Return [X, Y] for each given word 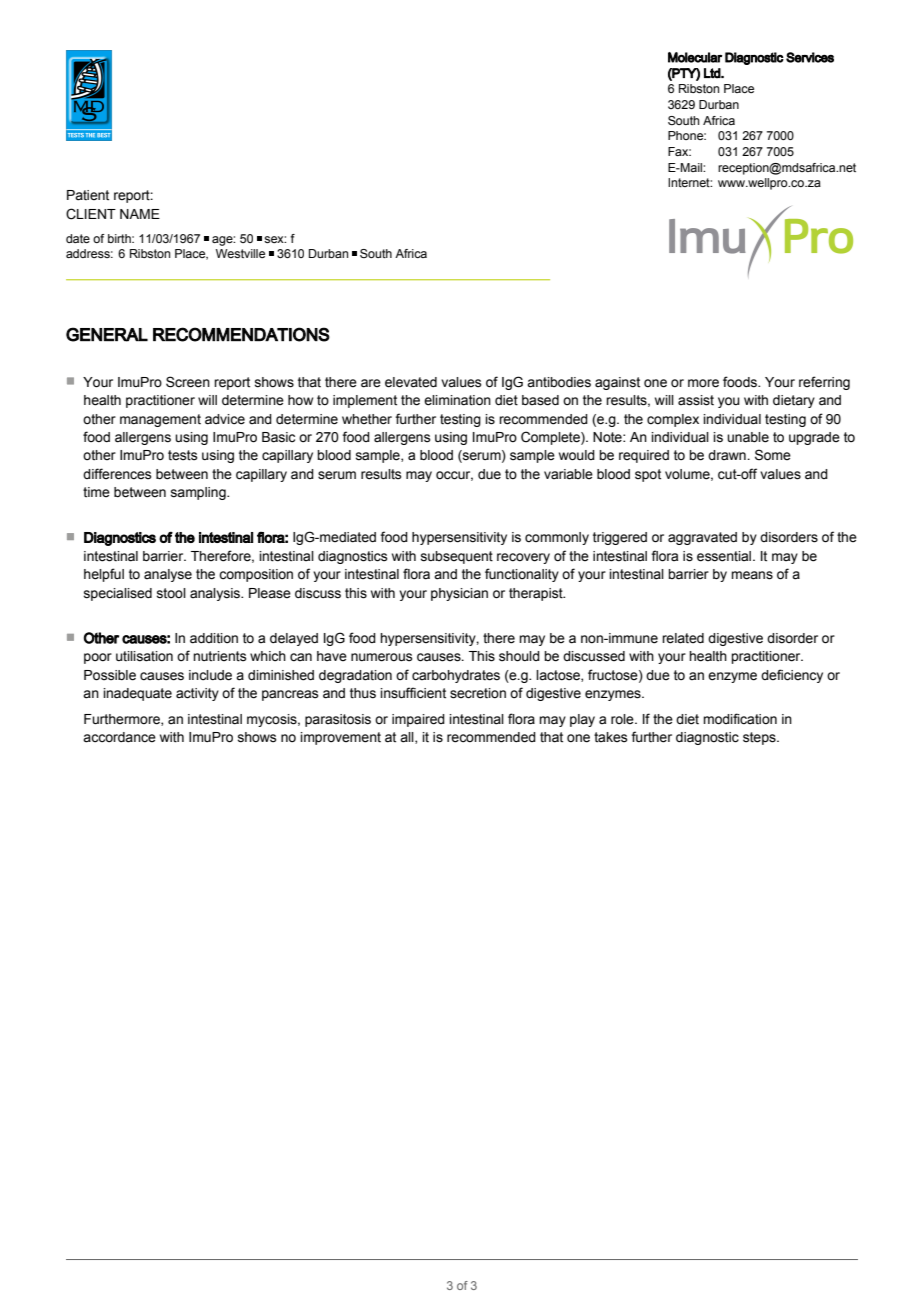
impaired [418, 720]
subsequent [457, 557]
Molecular [695, 57]
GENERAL [107, 334]
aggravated [702, 538]
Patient [88, 195]
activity [197, 694]
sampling [199, 493]
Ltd [713, 73]
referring [824, 383]
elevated [411, 382]
